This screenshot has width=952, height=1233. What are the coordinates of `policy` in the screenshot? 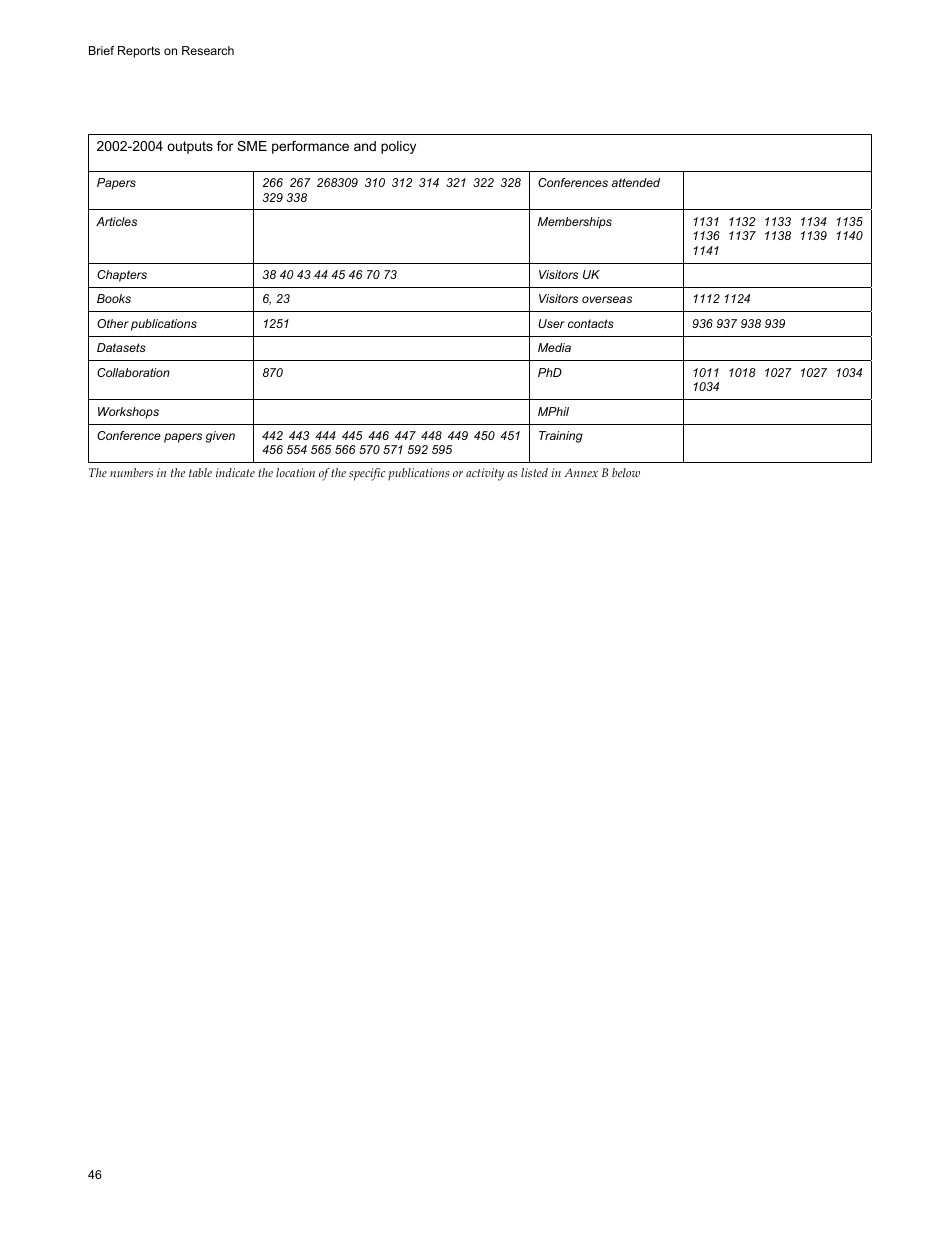 It's located at (398, 147).
